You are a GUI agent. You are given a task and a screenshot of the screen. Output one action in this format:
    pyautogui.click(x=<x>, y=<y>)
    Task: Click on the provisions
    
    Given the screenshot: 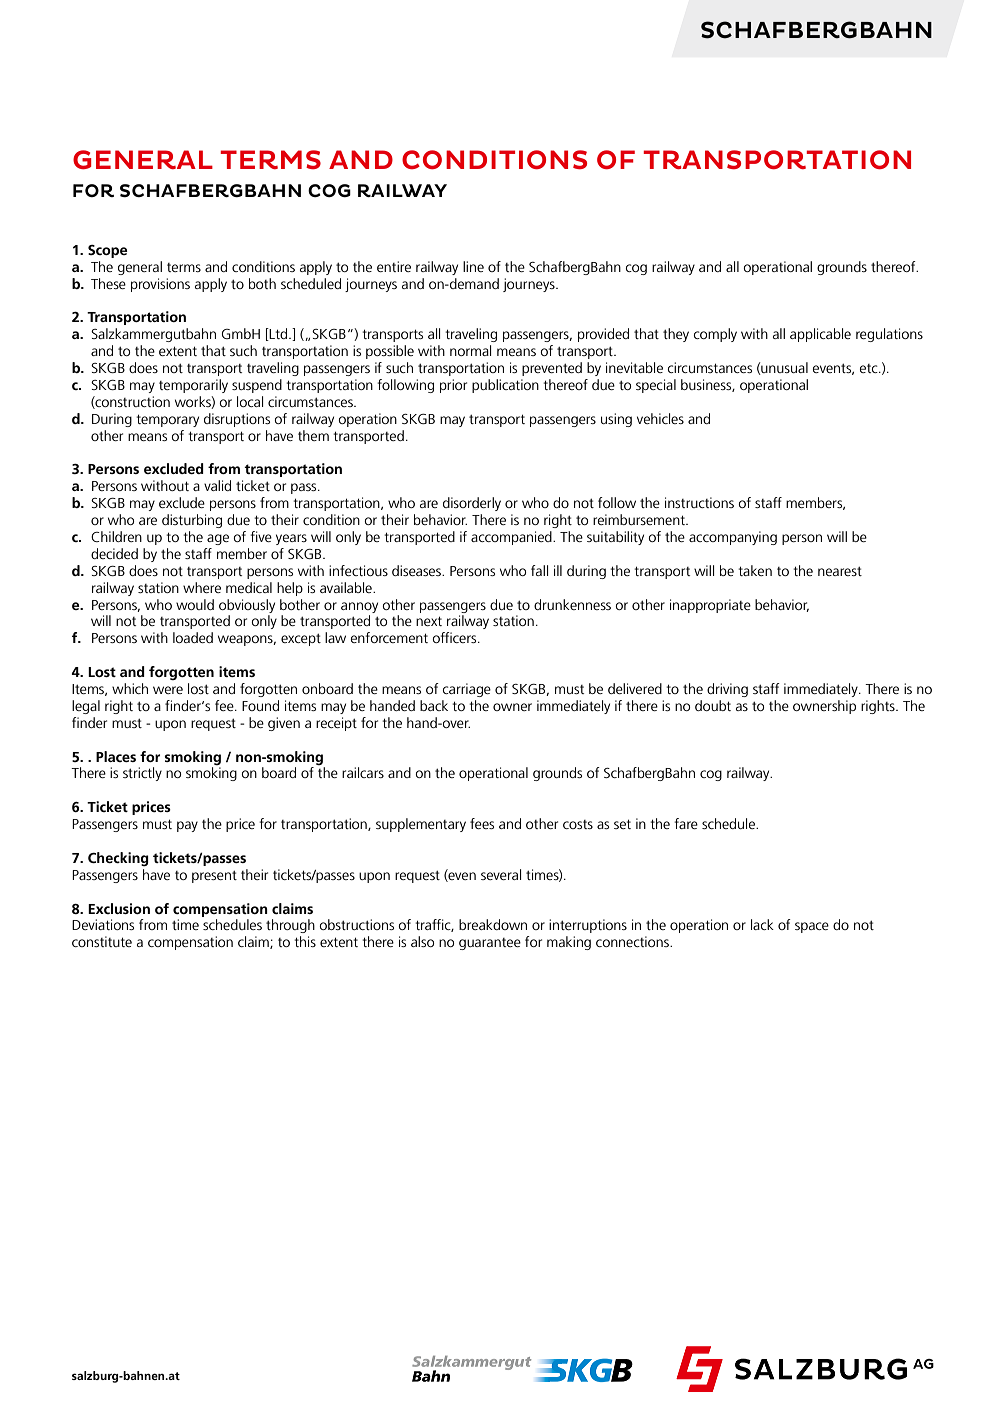 What is the action you would take?
    pyautogui.click(x=160, y=285)
